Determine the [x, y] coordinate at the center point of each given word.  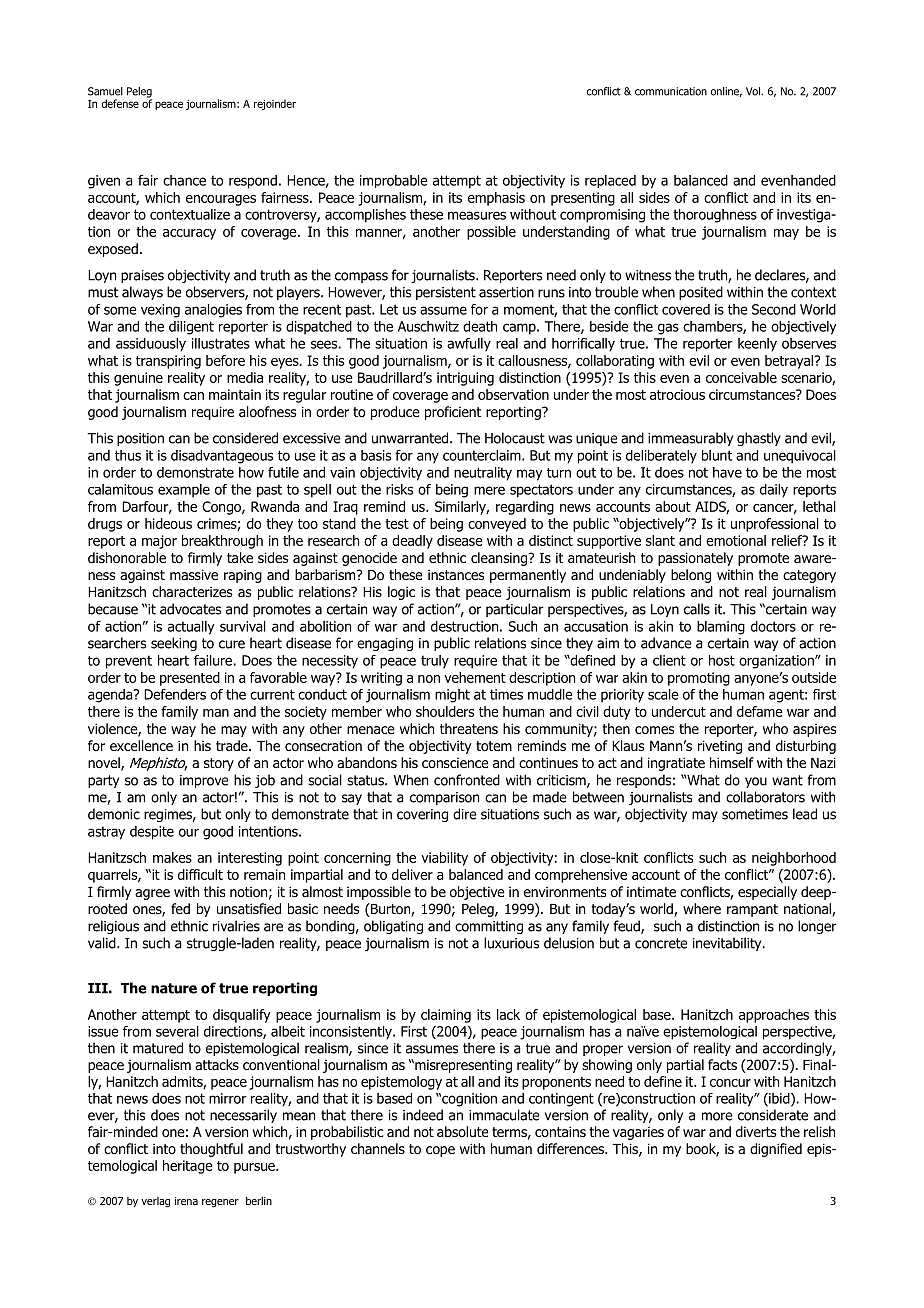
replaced [610, 181]
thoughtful [211, 1150]
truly [435, 662]
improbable [393, 181]
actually [191, 628]
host [722, 660]
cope [440, 1151]
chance [184, 180]
